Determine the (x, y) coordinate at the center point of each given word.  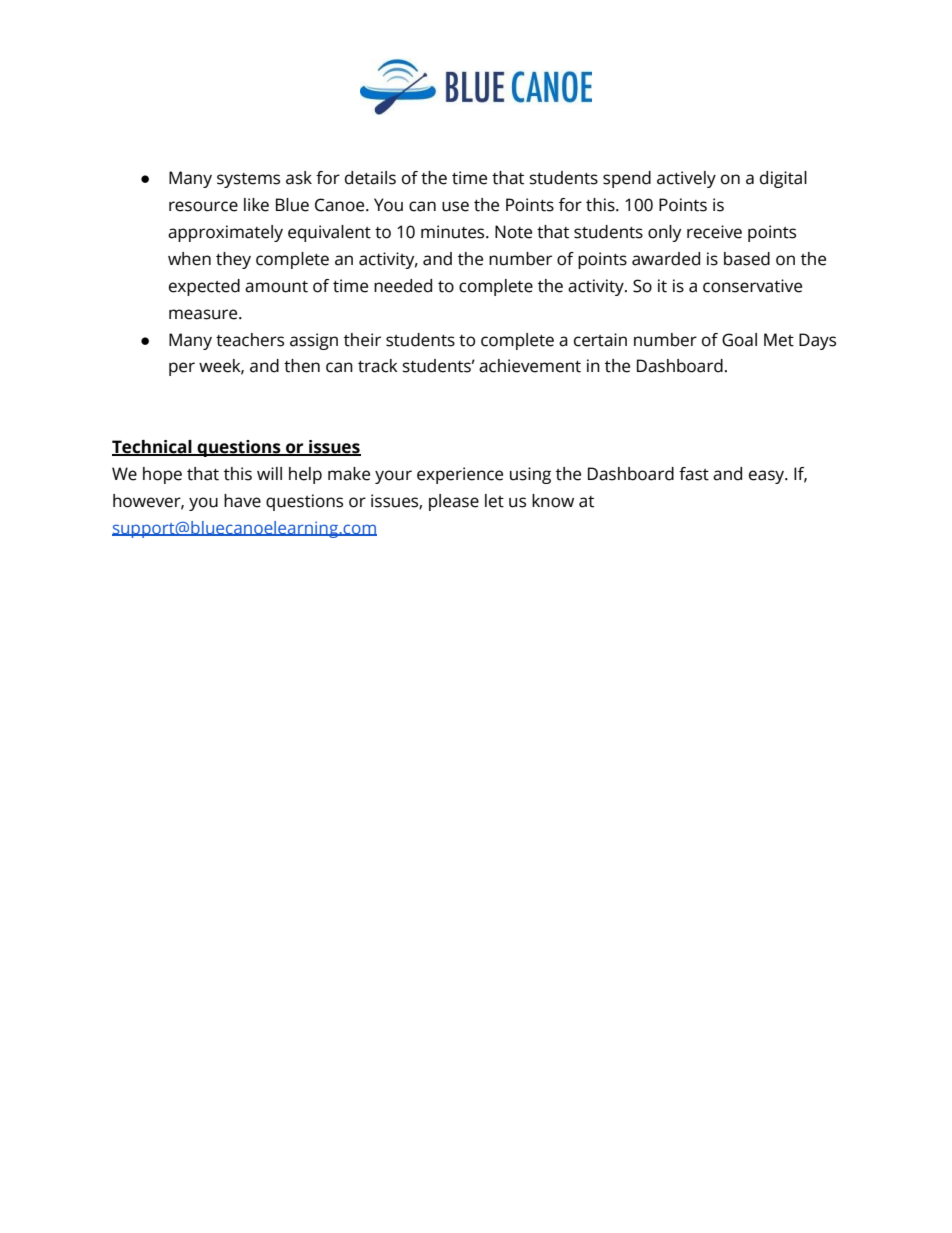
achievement (530, 366)
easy (768, 477)
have (242, 501)
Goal (739, 340)
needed (403, 286)
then (302, 366)
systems (248, 180)
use (455, 206)
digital (783, 179)
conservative (752, 286)
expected (204, 287)
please (454, 502)
